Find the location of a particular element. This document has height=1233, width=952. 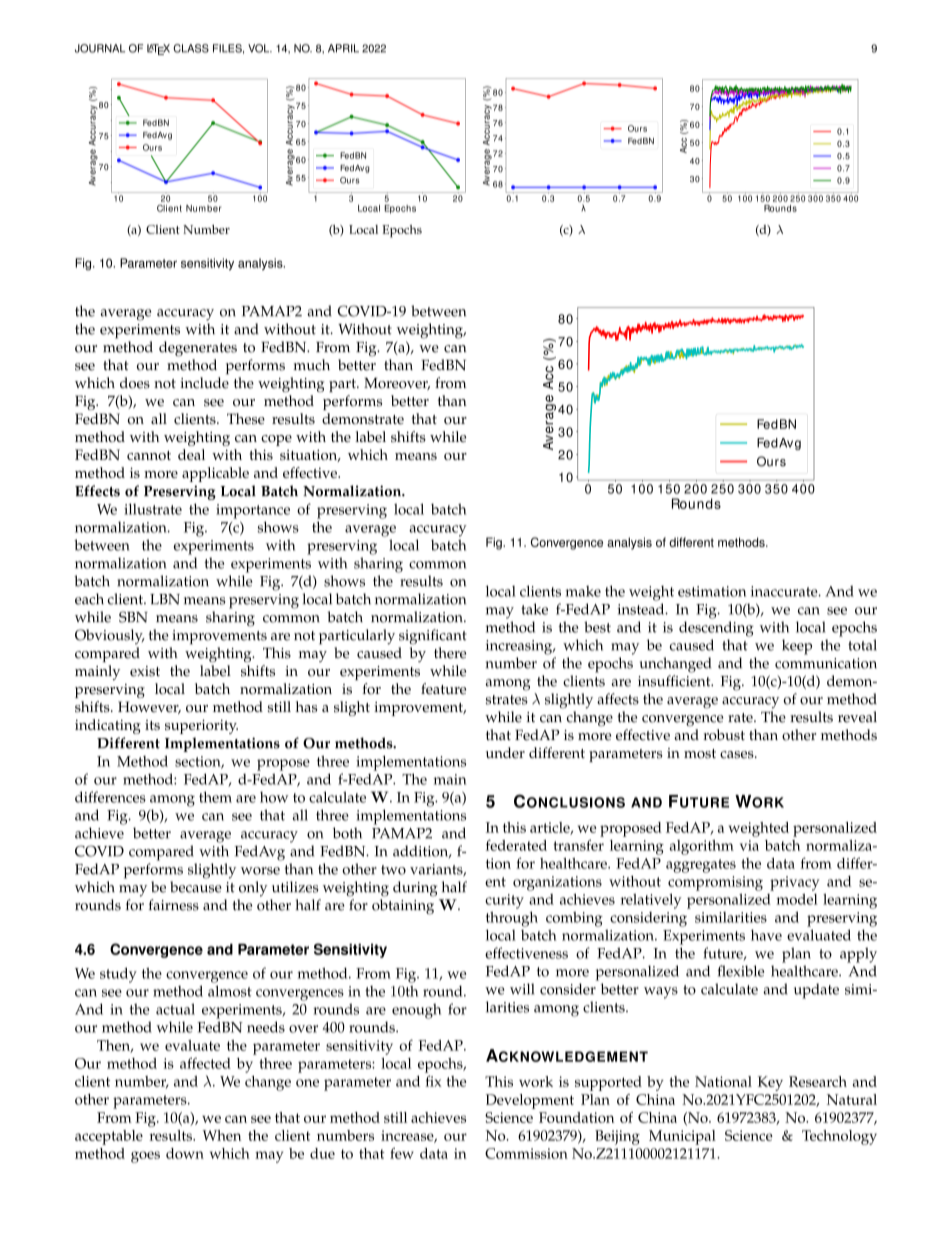

APRIL is located at coordinates (343, 48).
